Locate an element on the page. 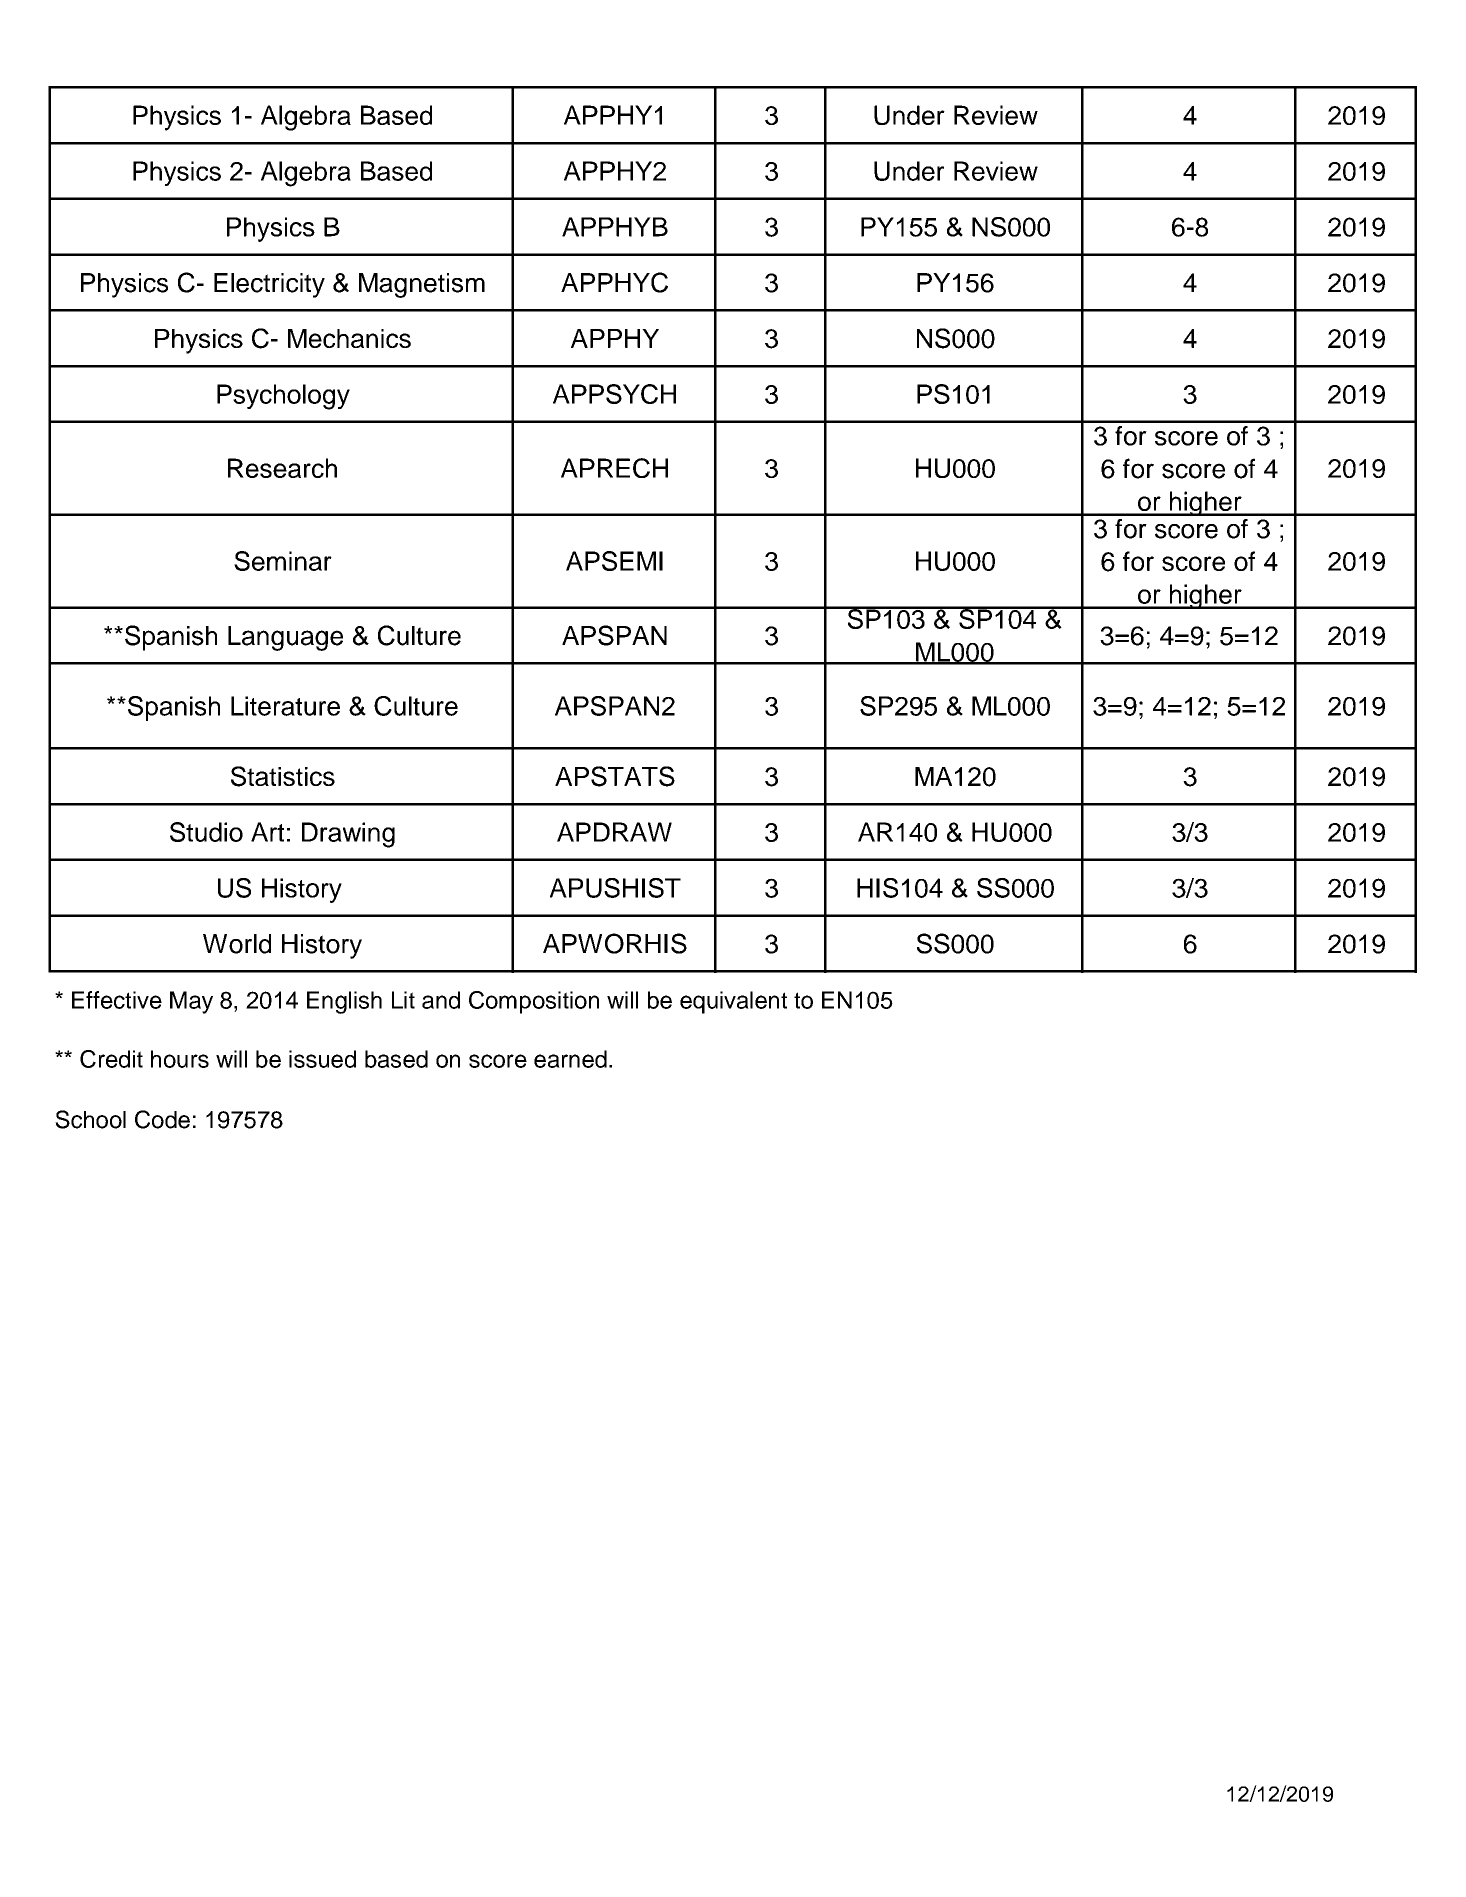  Studio is located at coordinates (206, 832).
